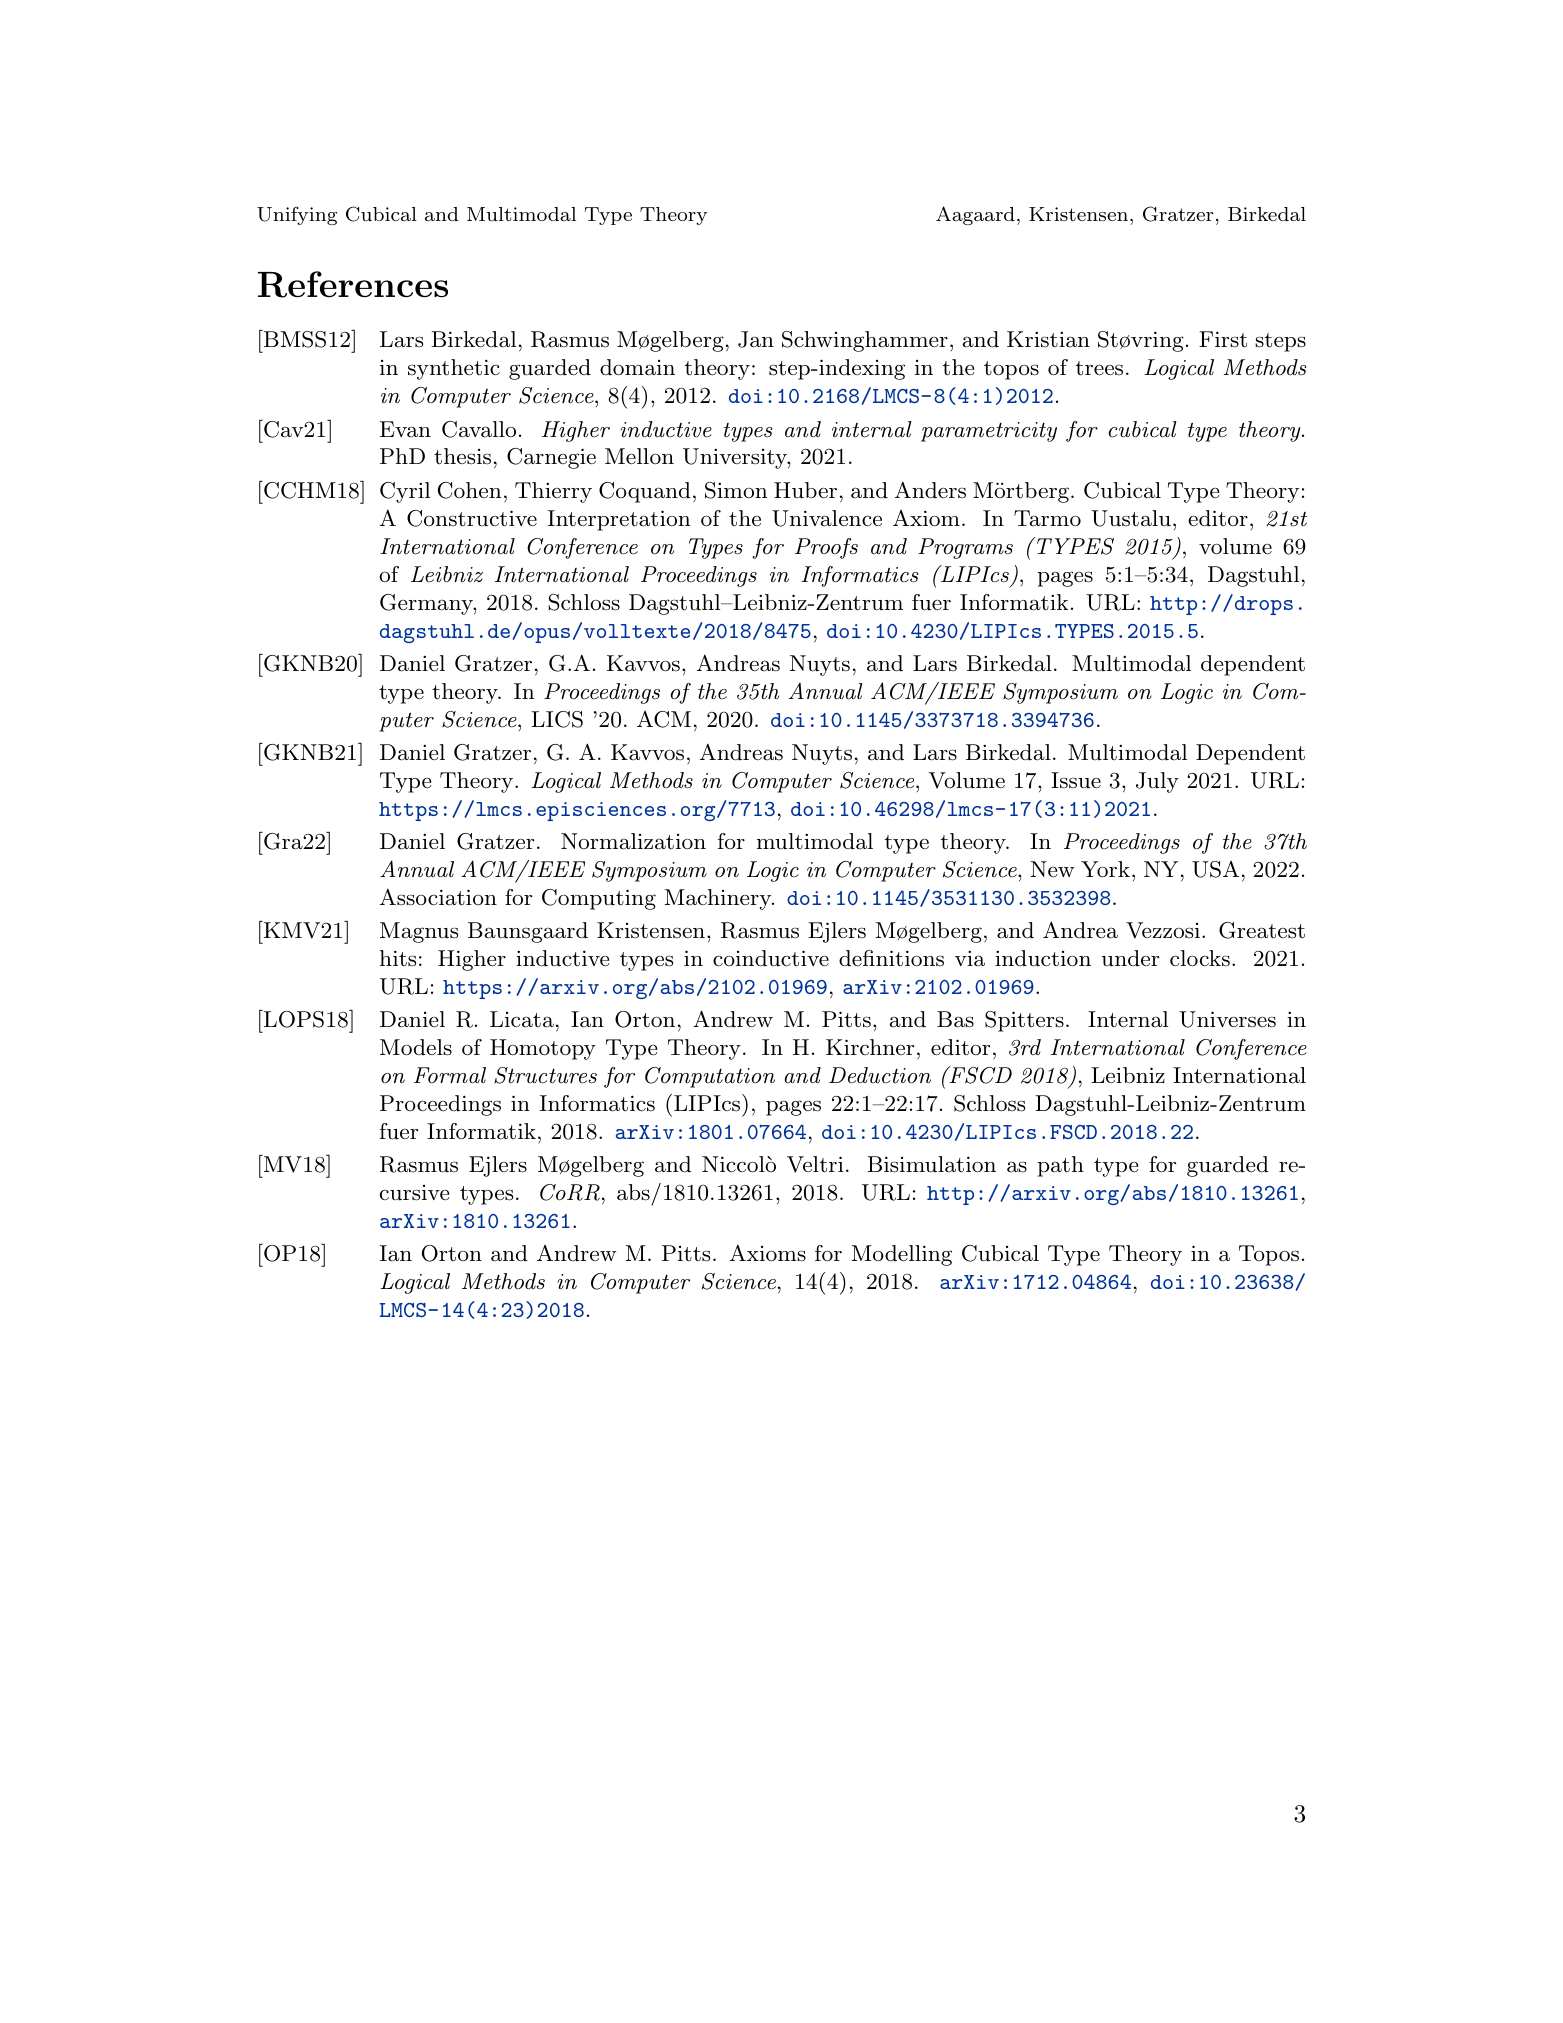 This screenshot has height=2023, width=1563. Describe the element at coordinates (405, 492) in the screenshot. I see `Cyril` at that location.
